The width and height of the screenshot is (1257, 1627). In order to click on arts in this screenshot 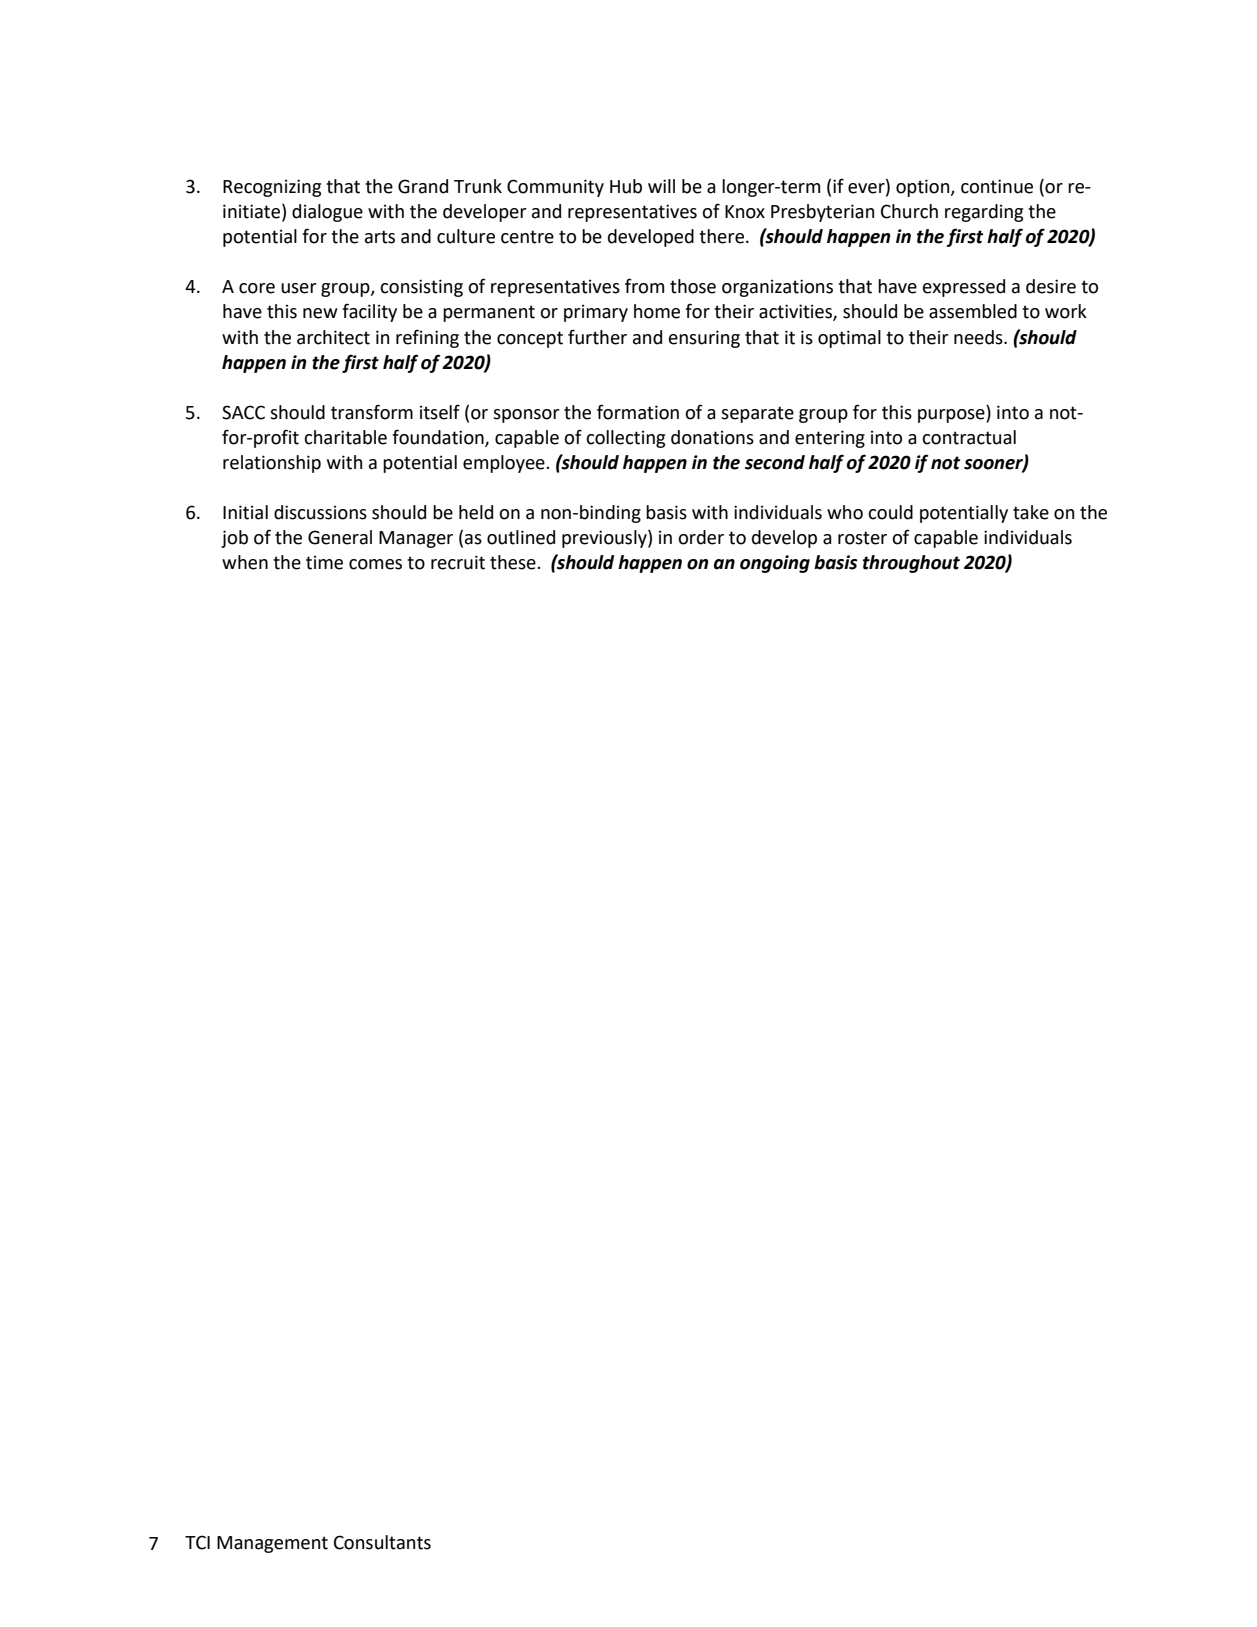, I will do `click(380, 237)`.
